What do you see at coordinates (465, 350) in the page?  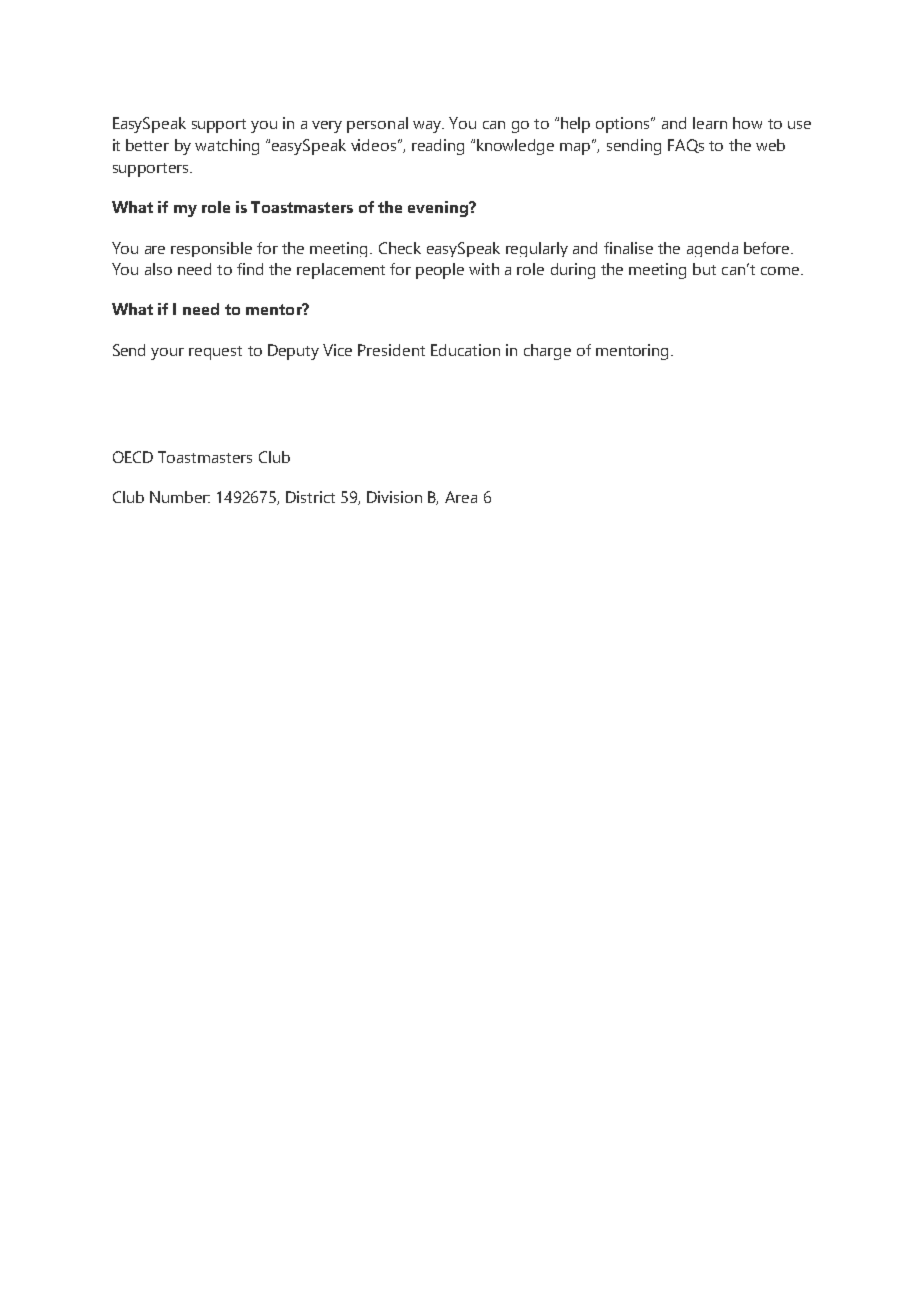 I see `Education` at bounding box center [465, 350].
